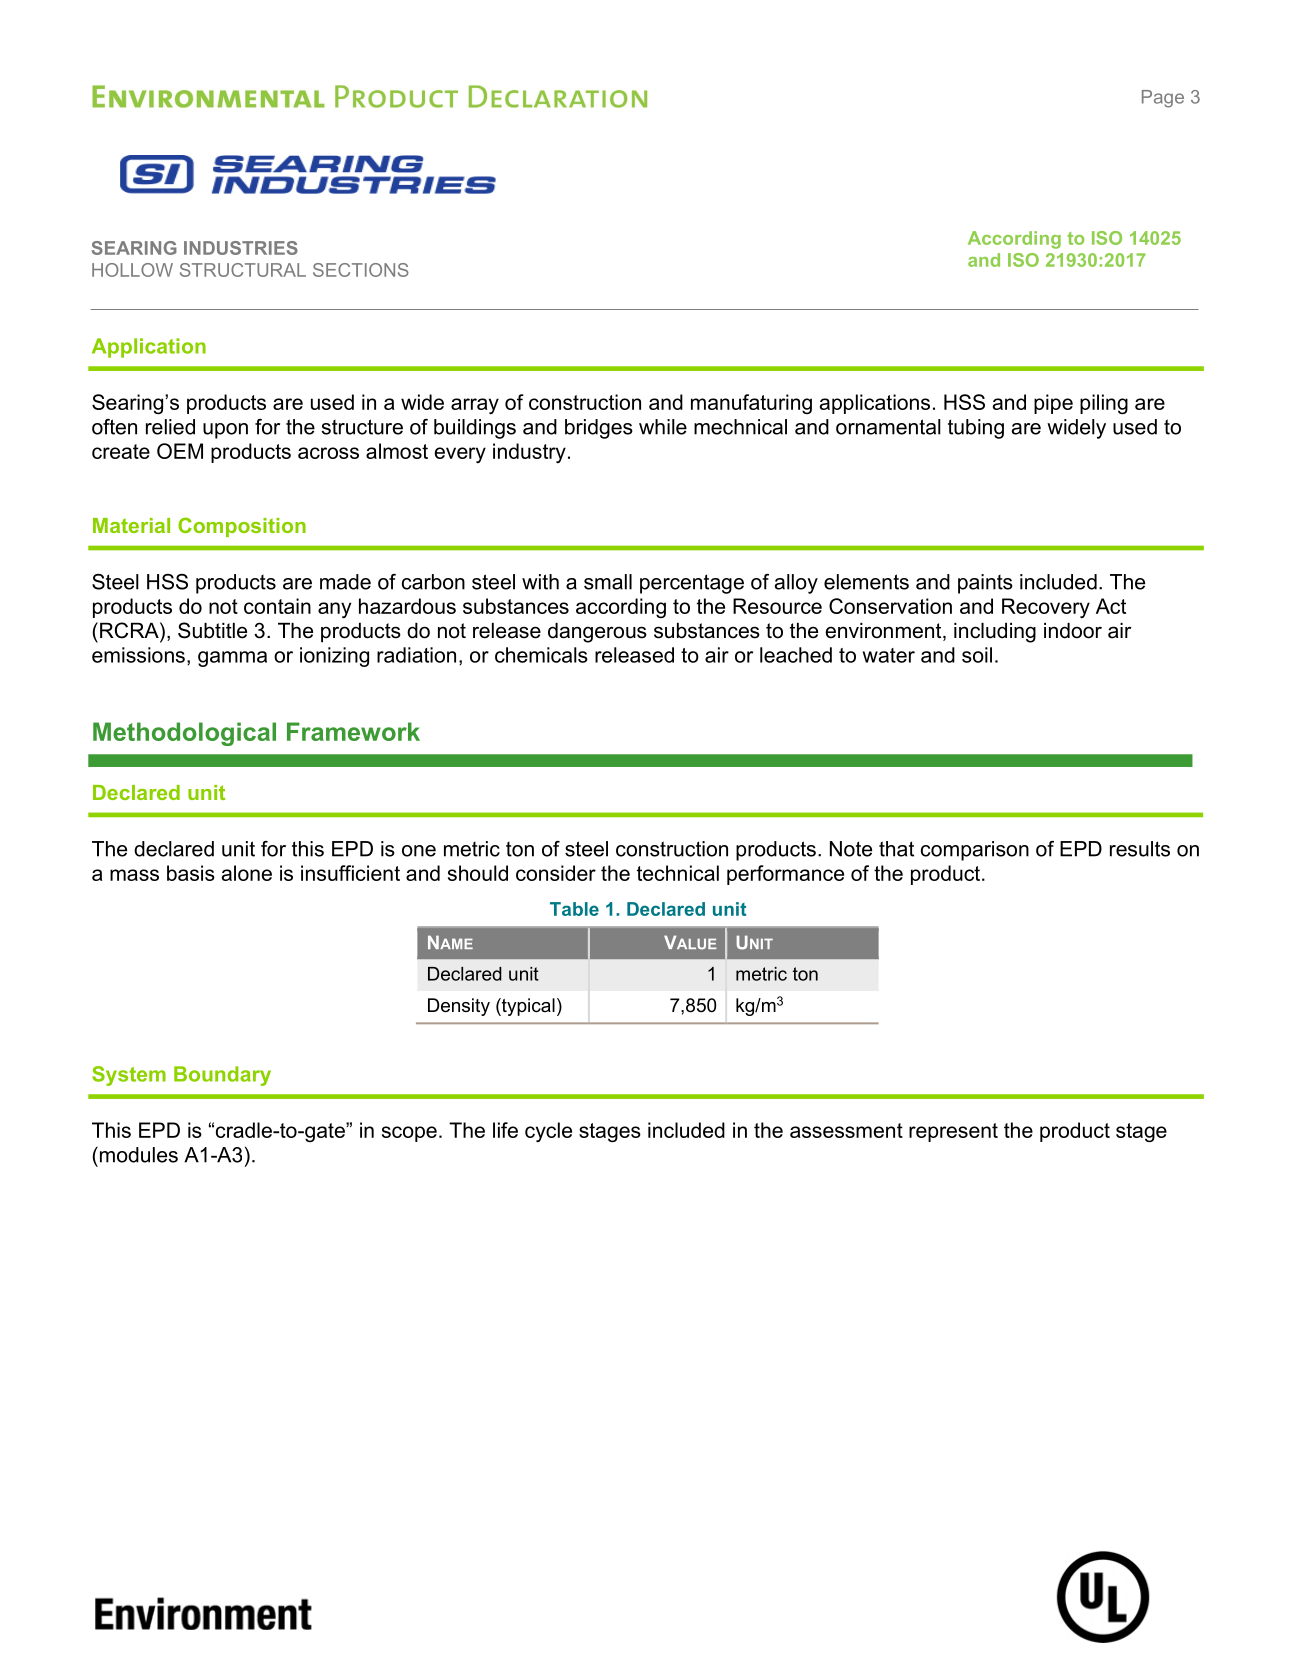 This screenshot has width=1296, height=1677. Describe the element at coordinates (548, 1132) in the screenshot. I see `cycle` at that location.
